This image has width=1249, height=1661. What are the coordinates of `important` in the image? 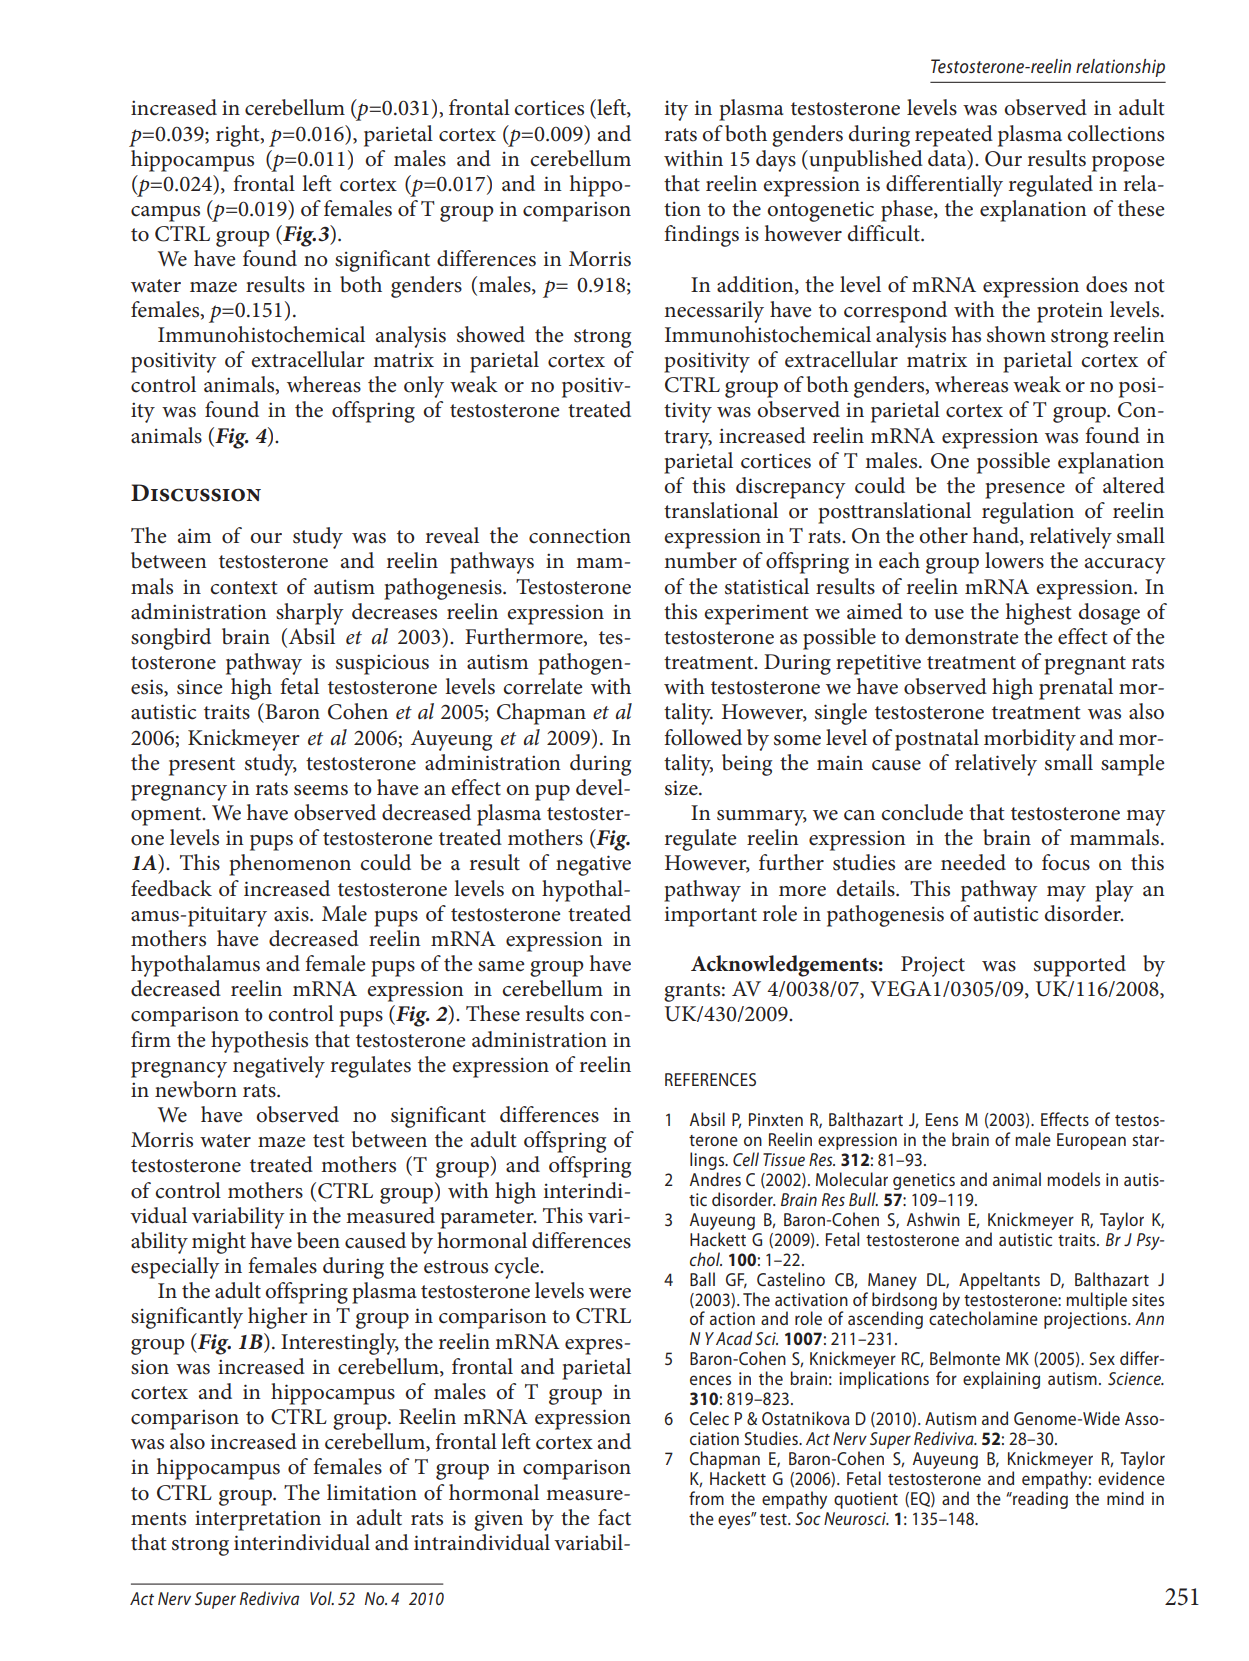 It's located at (711, 916).
